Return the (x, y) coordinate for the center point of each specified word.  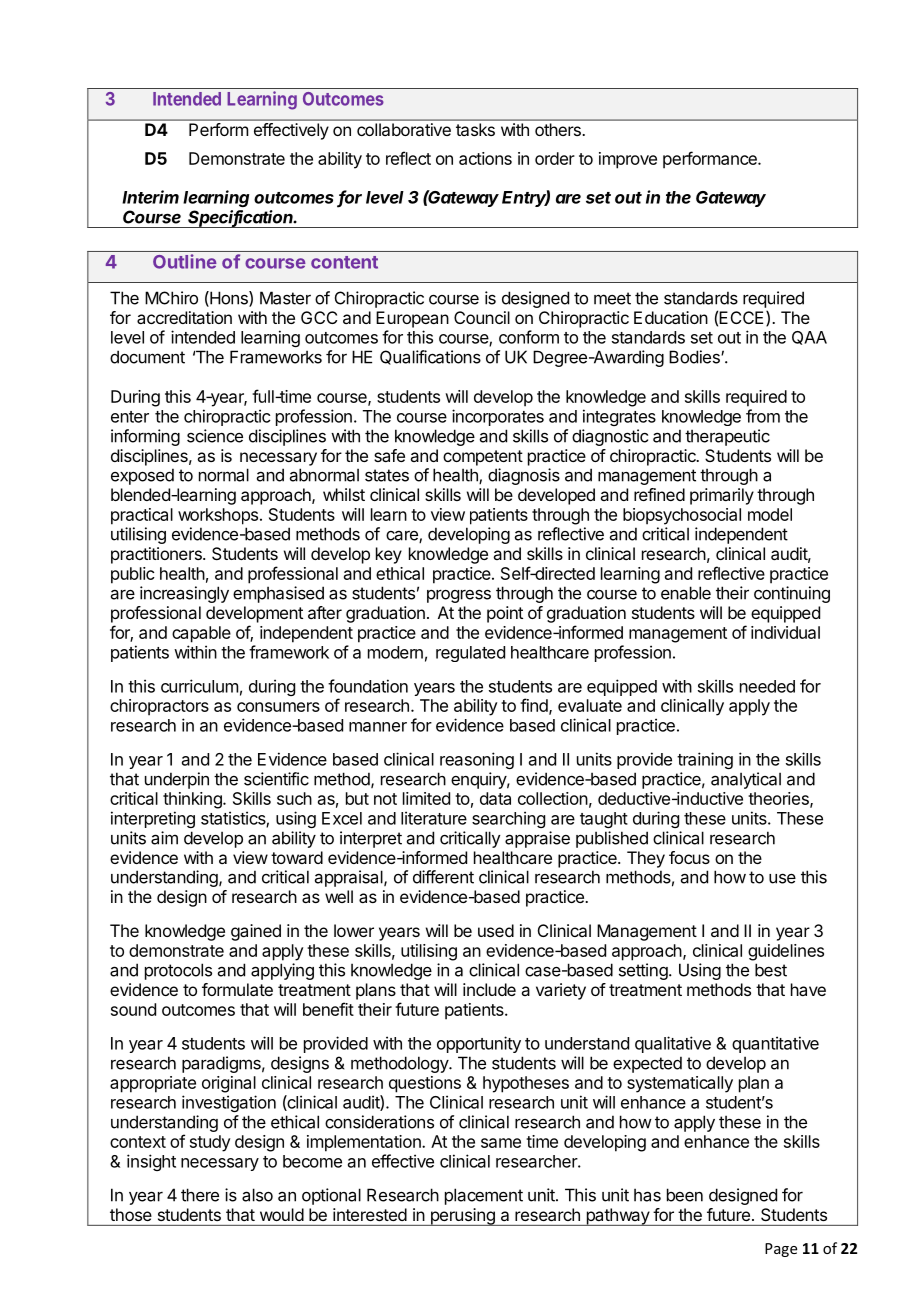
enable (686, 593)
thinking (193, 800)
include (489, 989)
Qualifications (430, 357)
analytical (746, 780)
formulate (237, 989)
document (147, 357)
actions (485, 158)
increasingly (184, 594)
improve (628, 160)
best (771, 970)
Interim (150, 197)
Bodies (695, 357)
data (495, 798)
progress (459, 596)
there (200, 1195)
